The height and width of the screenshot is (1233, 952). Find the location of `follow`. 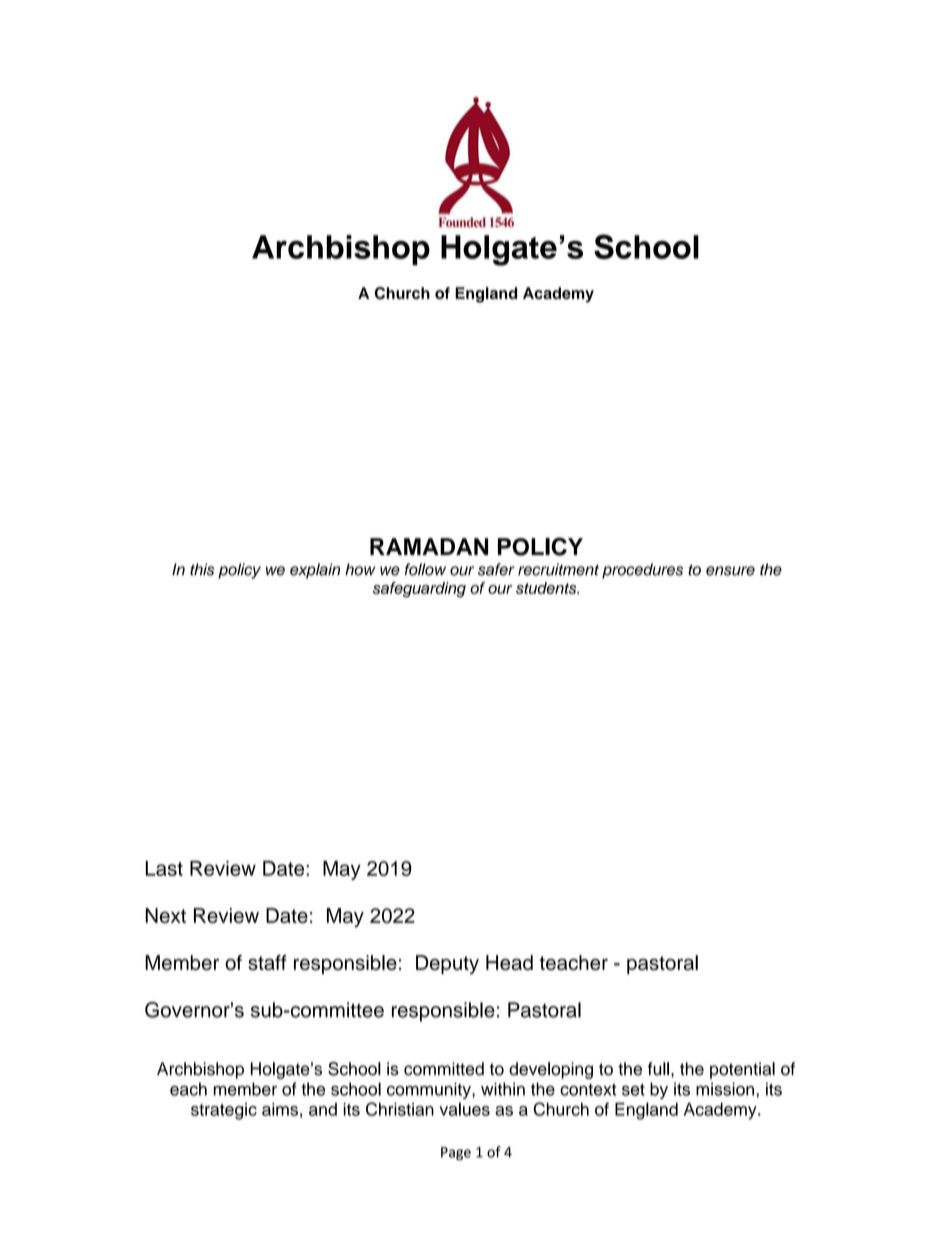

follow is located at coordinates (425, 569).
